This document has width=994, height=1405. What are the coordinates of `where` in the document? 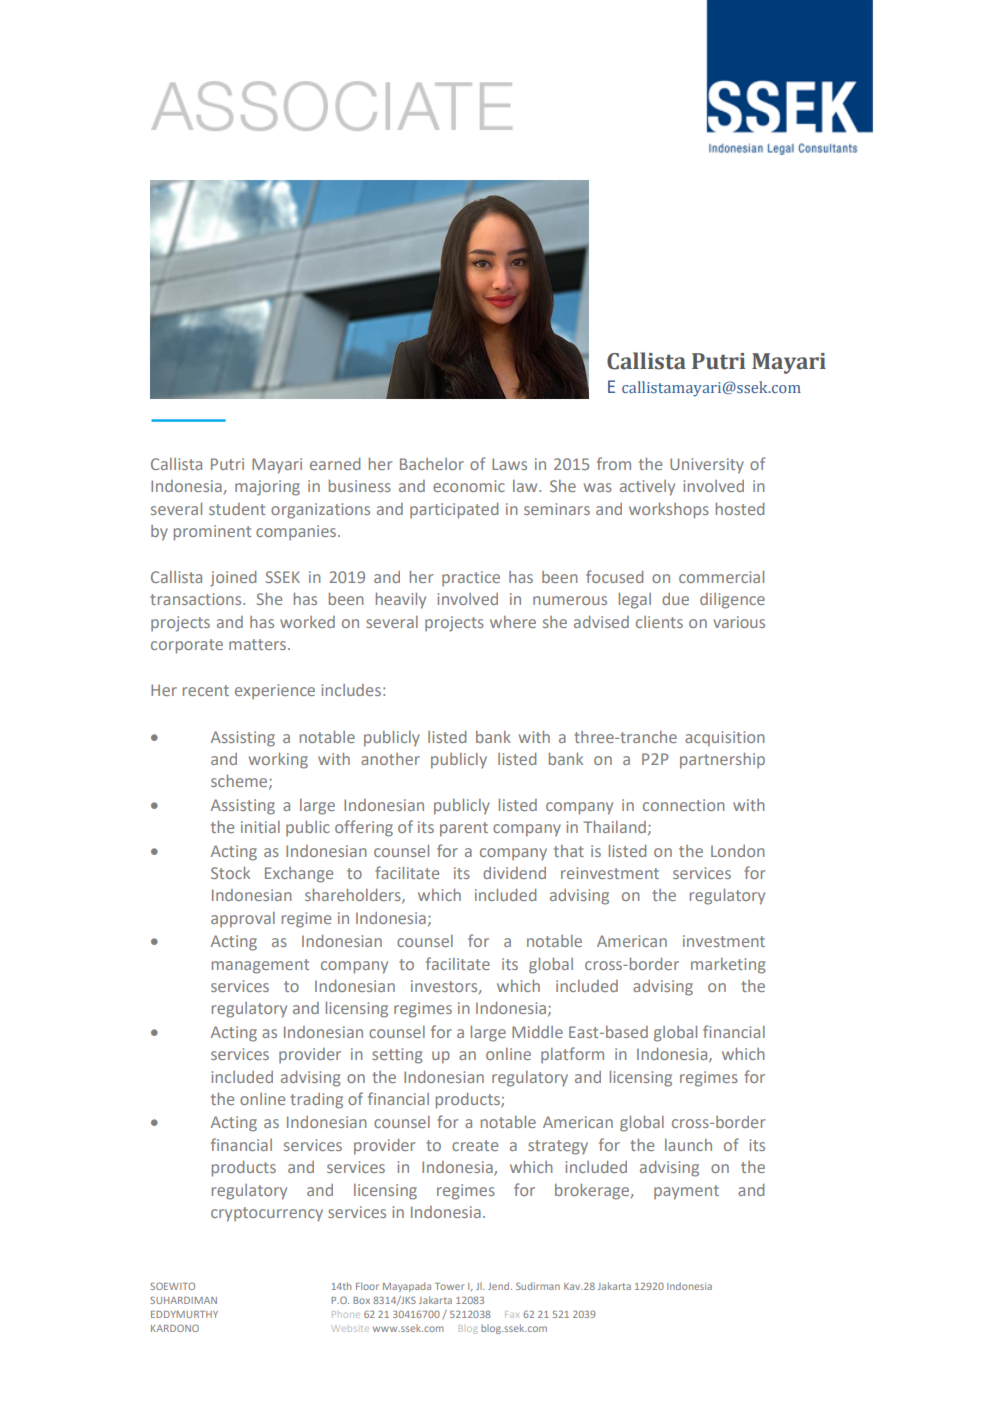 It's located at (513, 622).
